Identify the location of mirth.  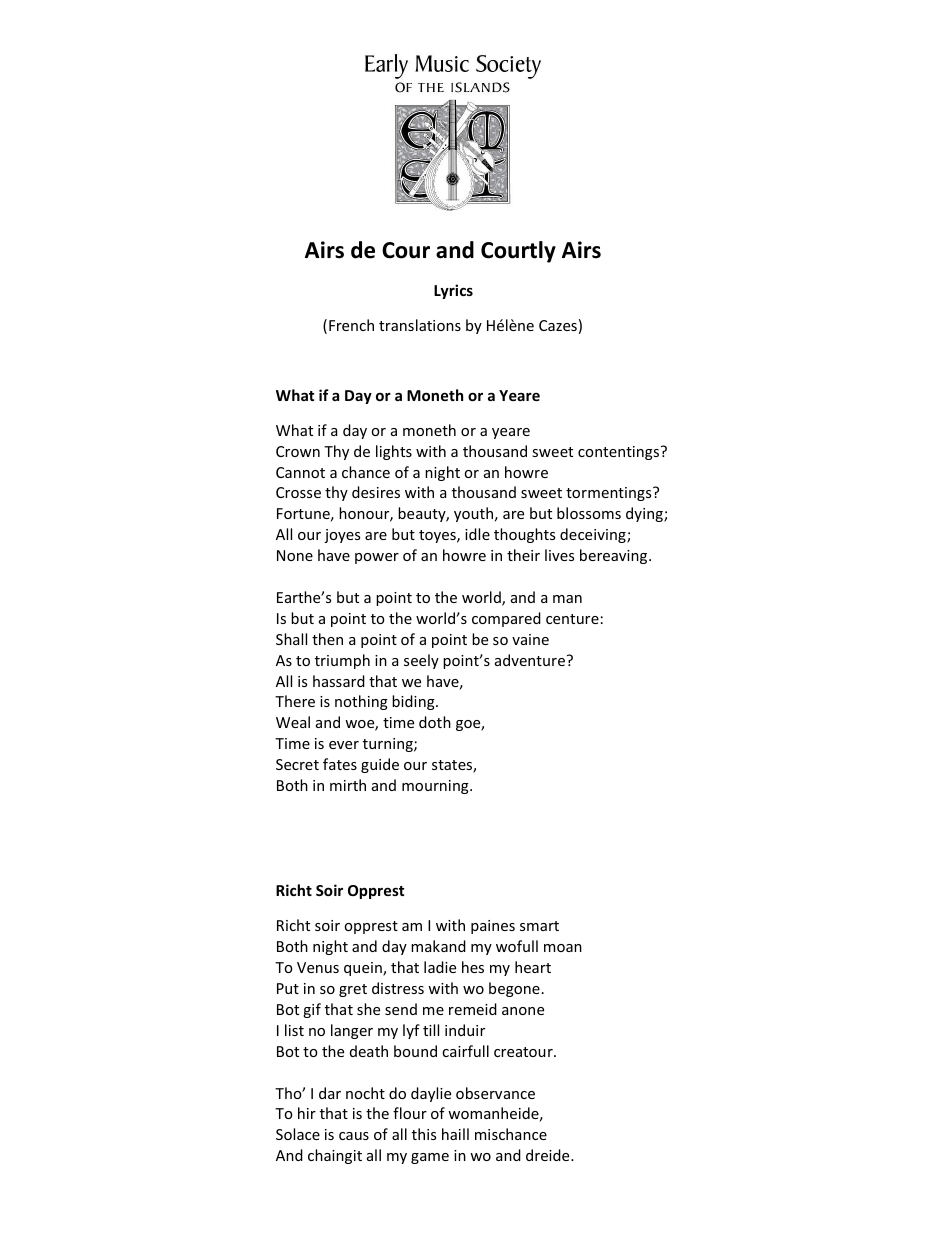
(348, 785).
